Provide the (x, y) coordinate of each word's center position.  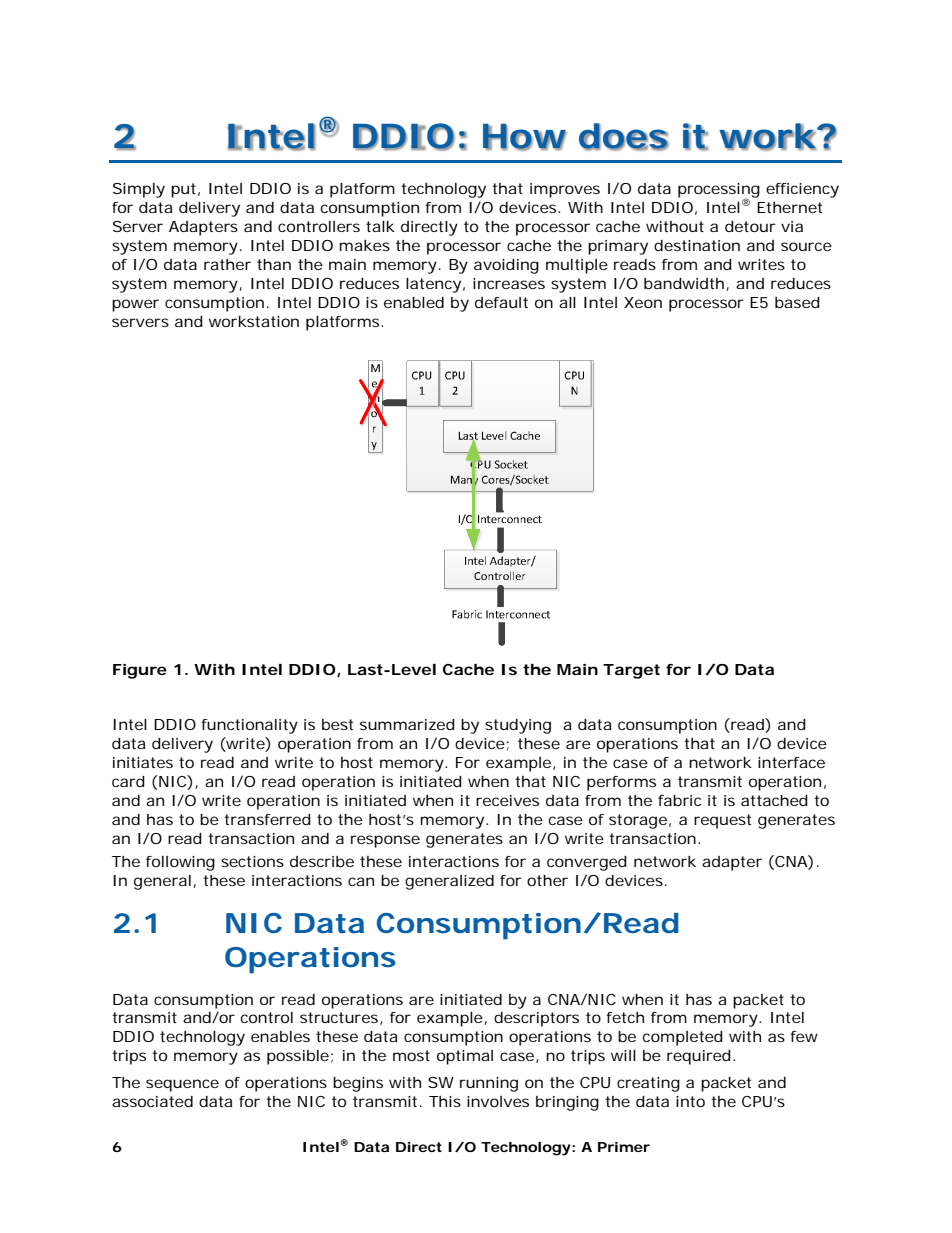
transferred (267, 819)
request (722, 821)
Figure (140, 671)
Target (631, 671)
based (797, 302)
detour (750, 226)
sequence (182, 1085)
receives (507, 800)
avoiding (506, 266)
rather (227, 264)
